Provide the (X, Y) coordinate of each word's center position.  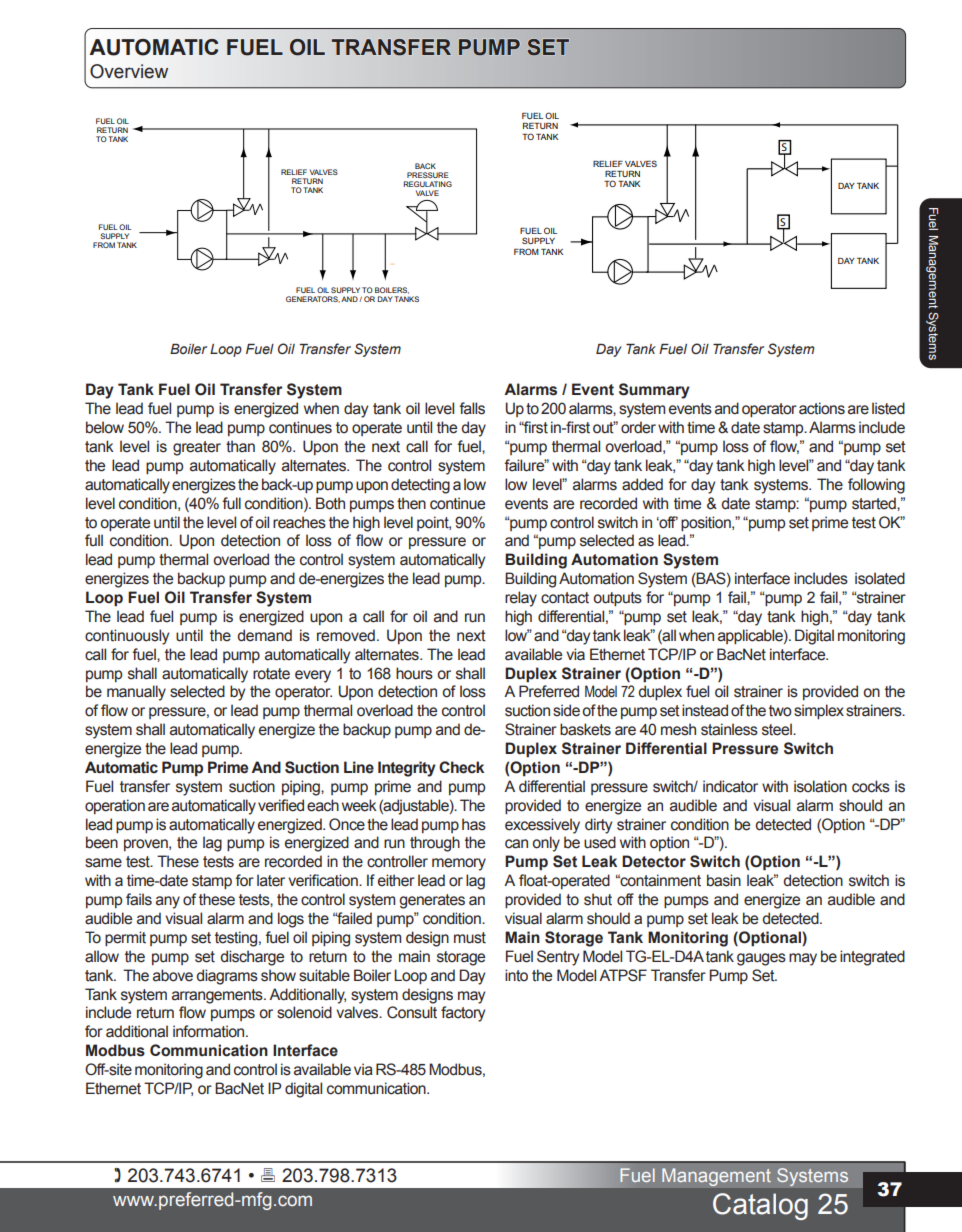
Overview (129, 71)
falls (472, 408)
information (210, 1031)
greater (197, 448)
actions (822, 408)
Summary (654, 391)
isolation (820, 786)
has (474, 824)
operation (115, 806)
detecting (420, 486)
